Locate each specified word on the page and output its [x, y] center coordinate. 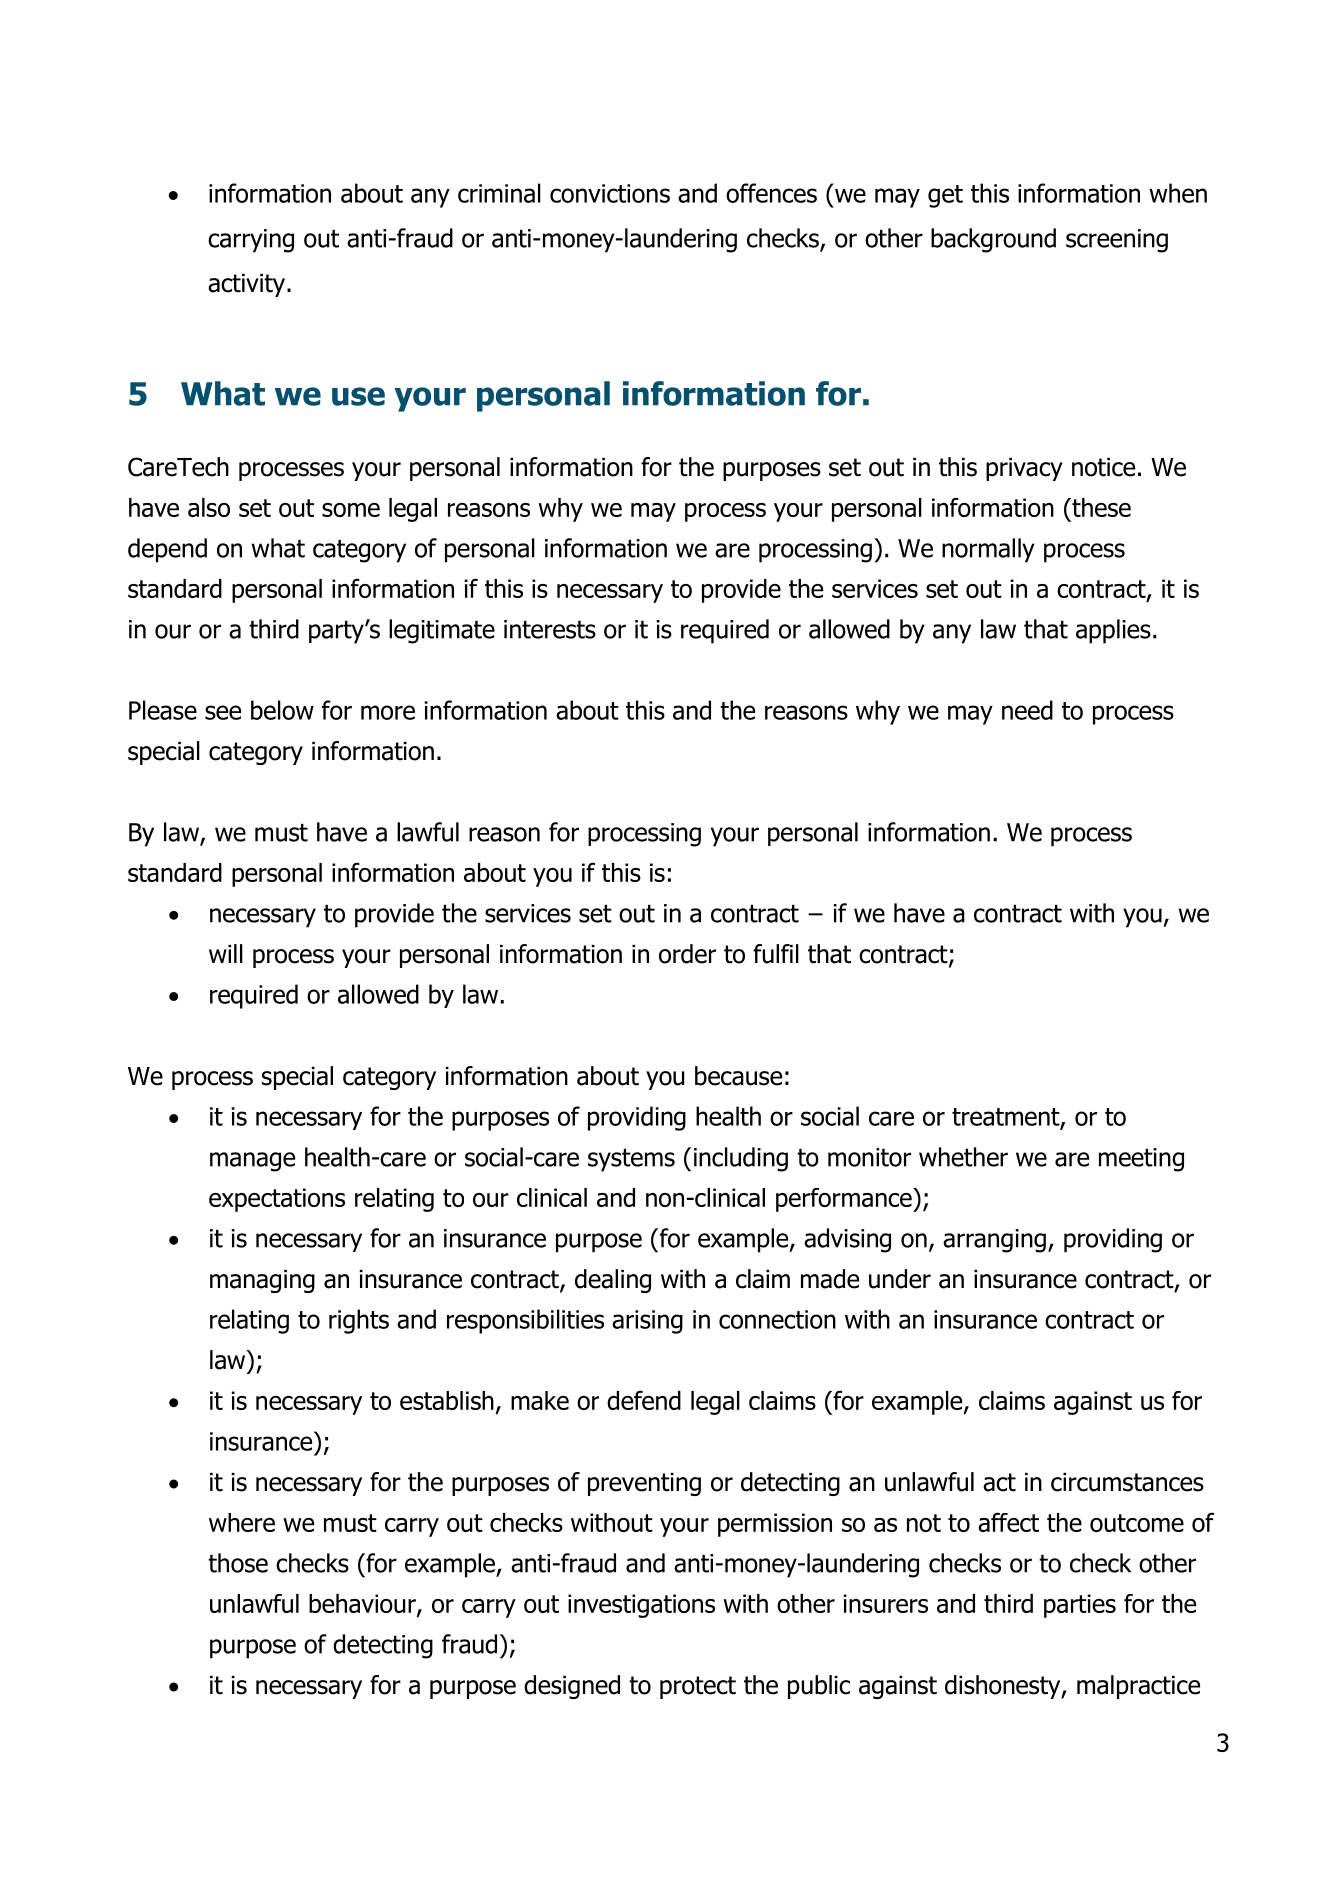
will [226, 953]
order [687, 954]
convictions [610, 193]
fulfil [776, 954]
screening [1117, 241]
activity [246, 285]
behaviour [363, 1605]
